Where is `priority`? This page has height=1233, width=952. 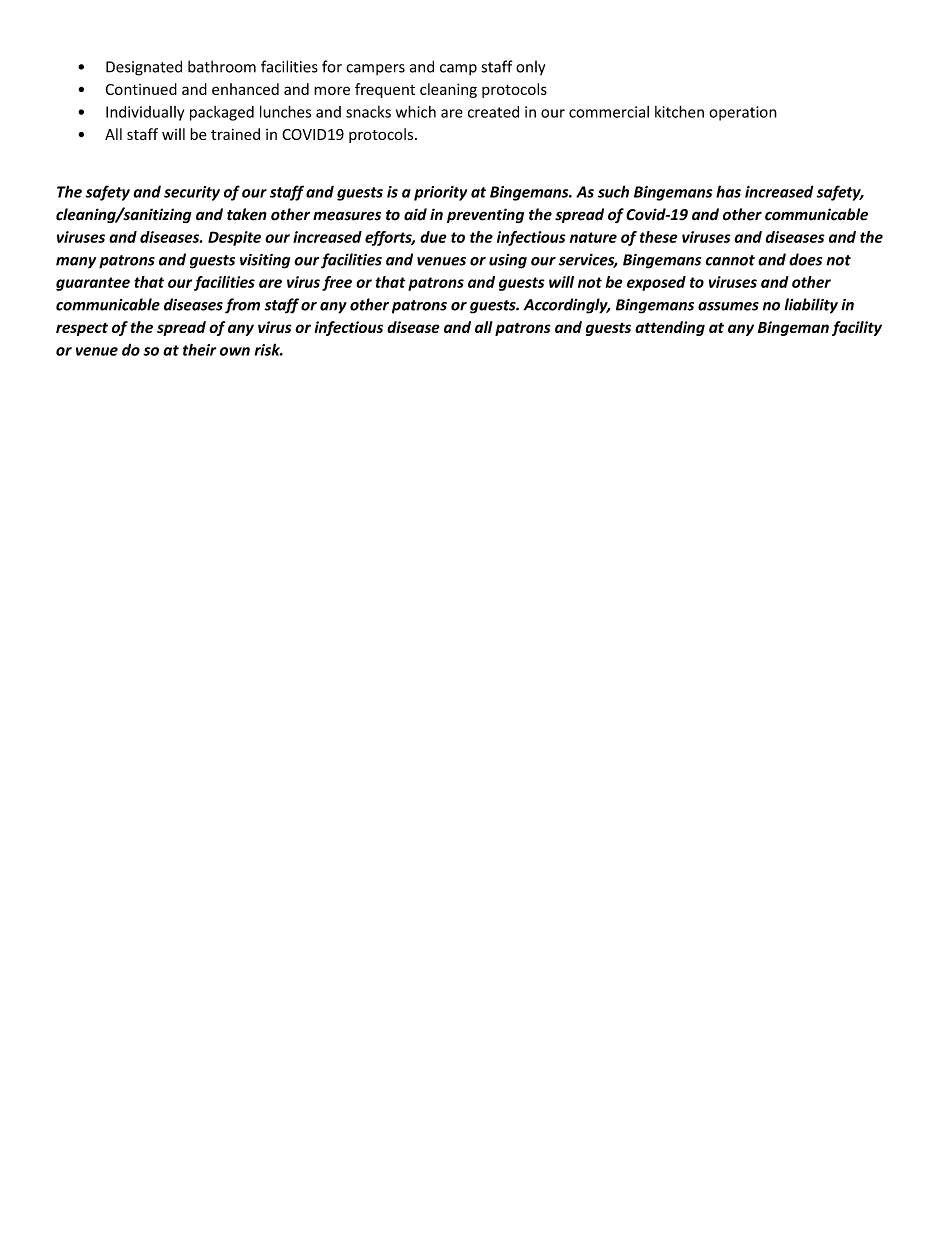 priority is located at coordinates (440, 193).
